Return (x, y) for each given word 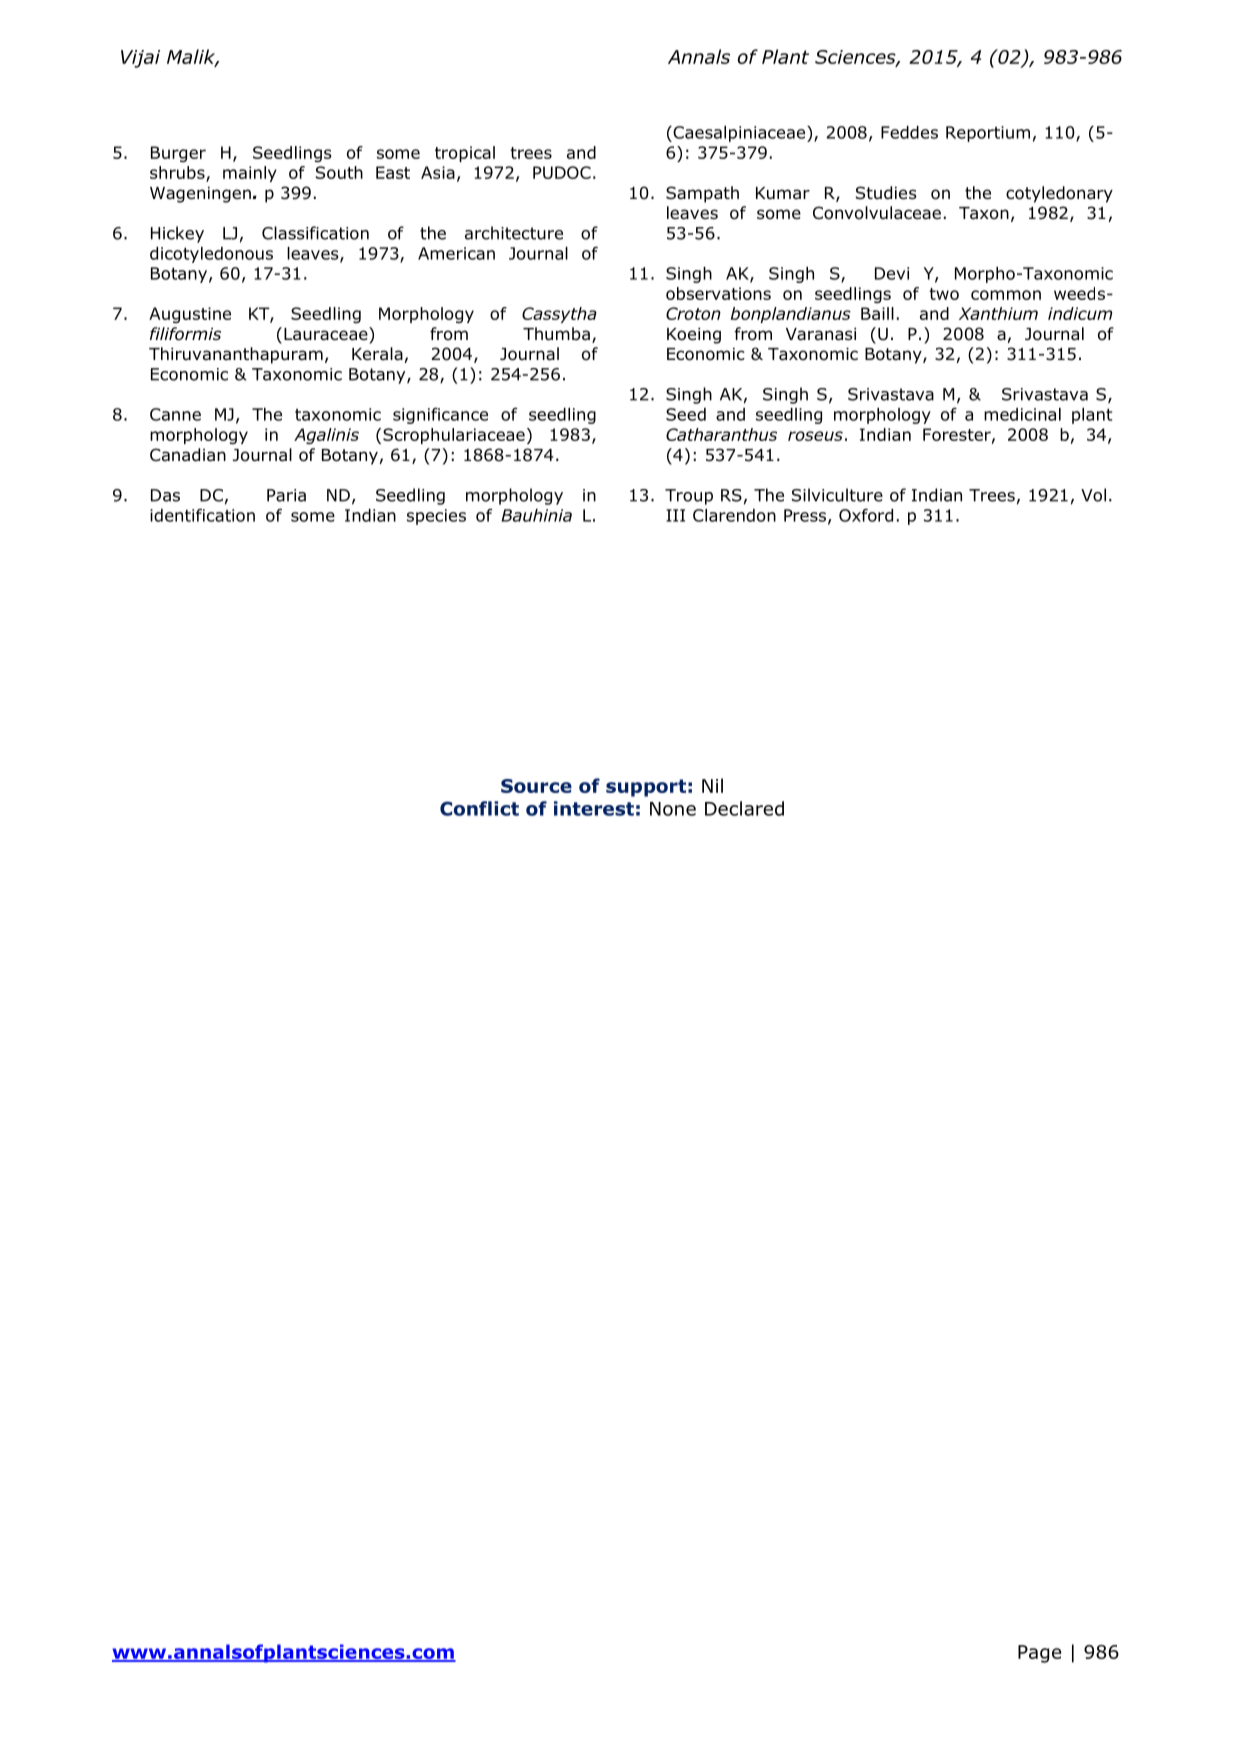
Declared (744, 808)
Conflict (479, 808)
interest (594, 808)
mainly (250, 174)
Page (1039, 1654)
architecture (514, 233)
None (673, 809)
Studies (886, 193)
